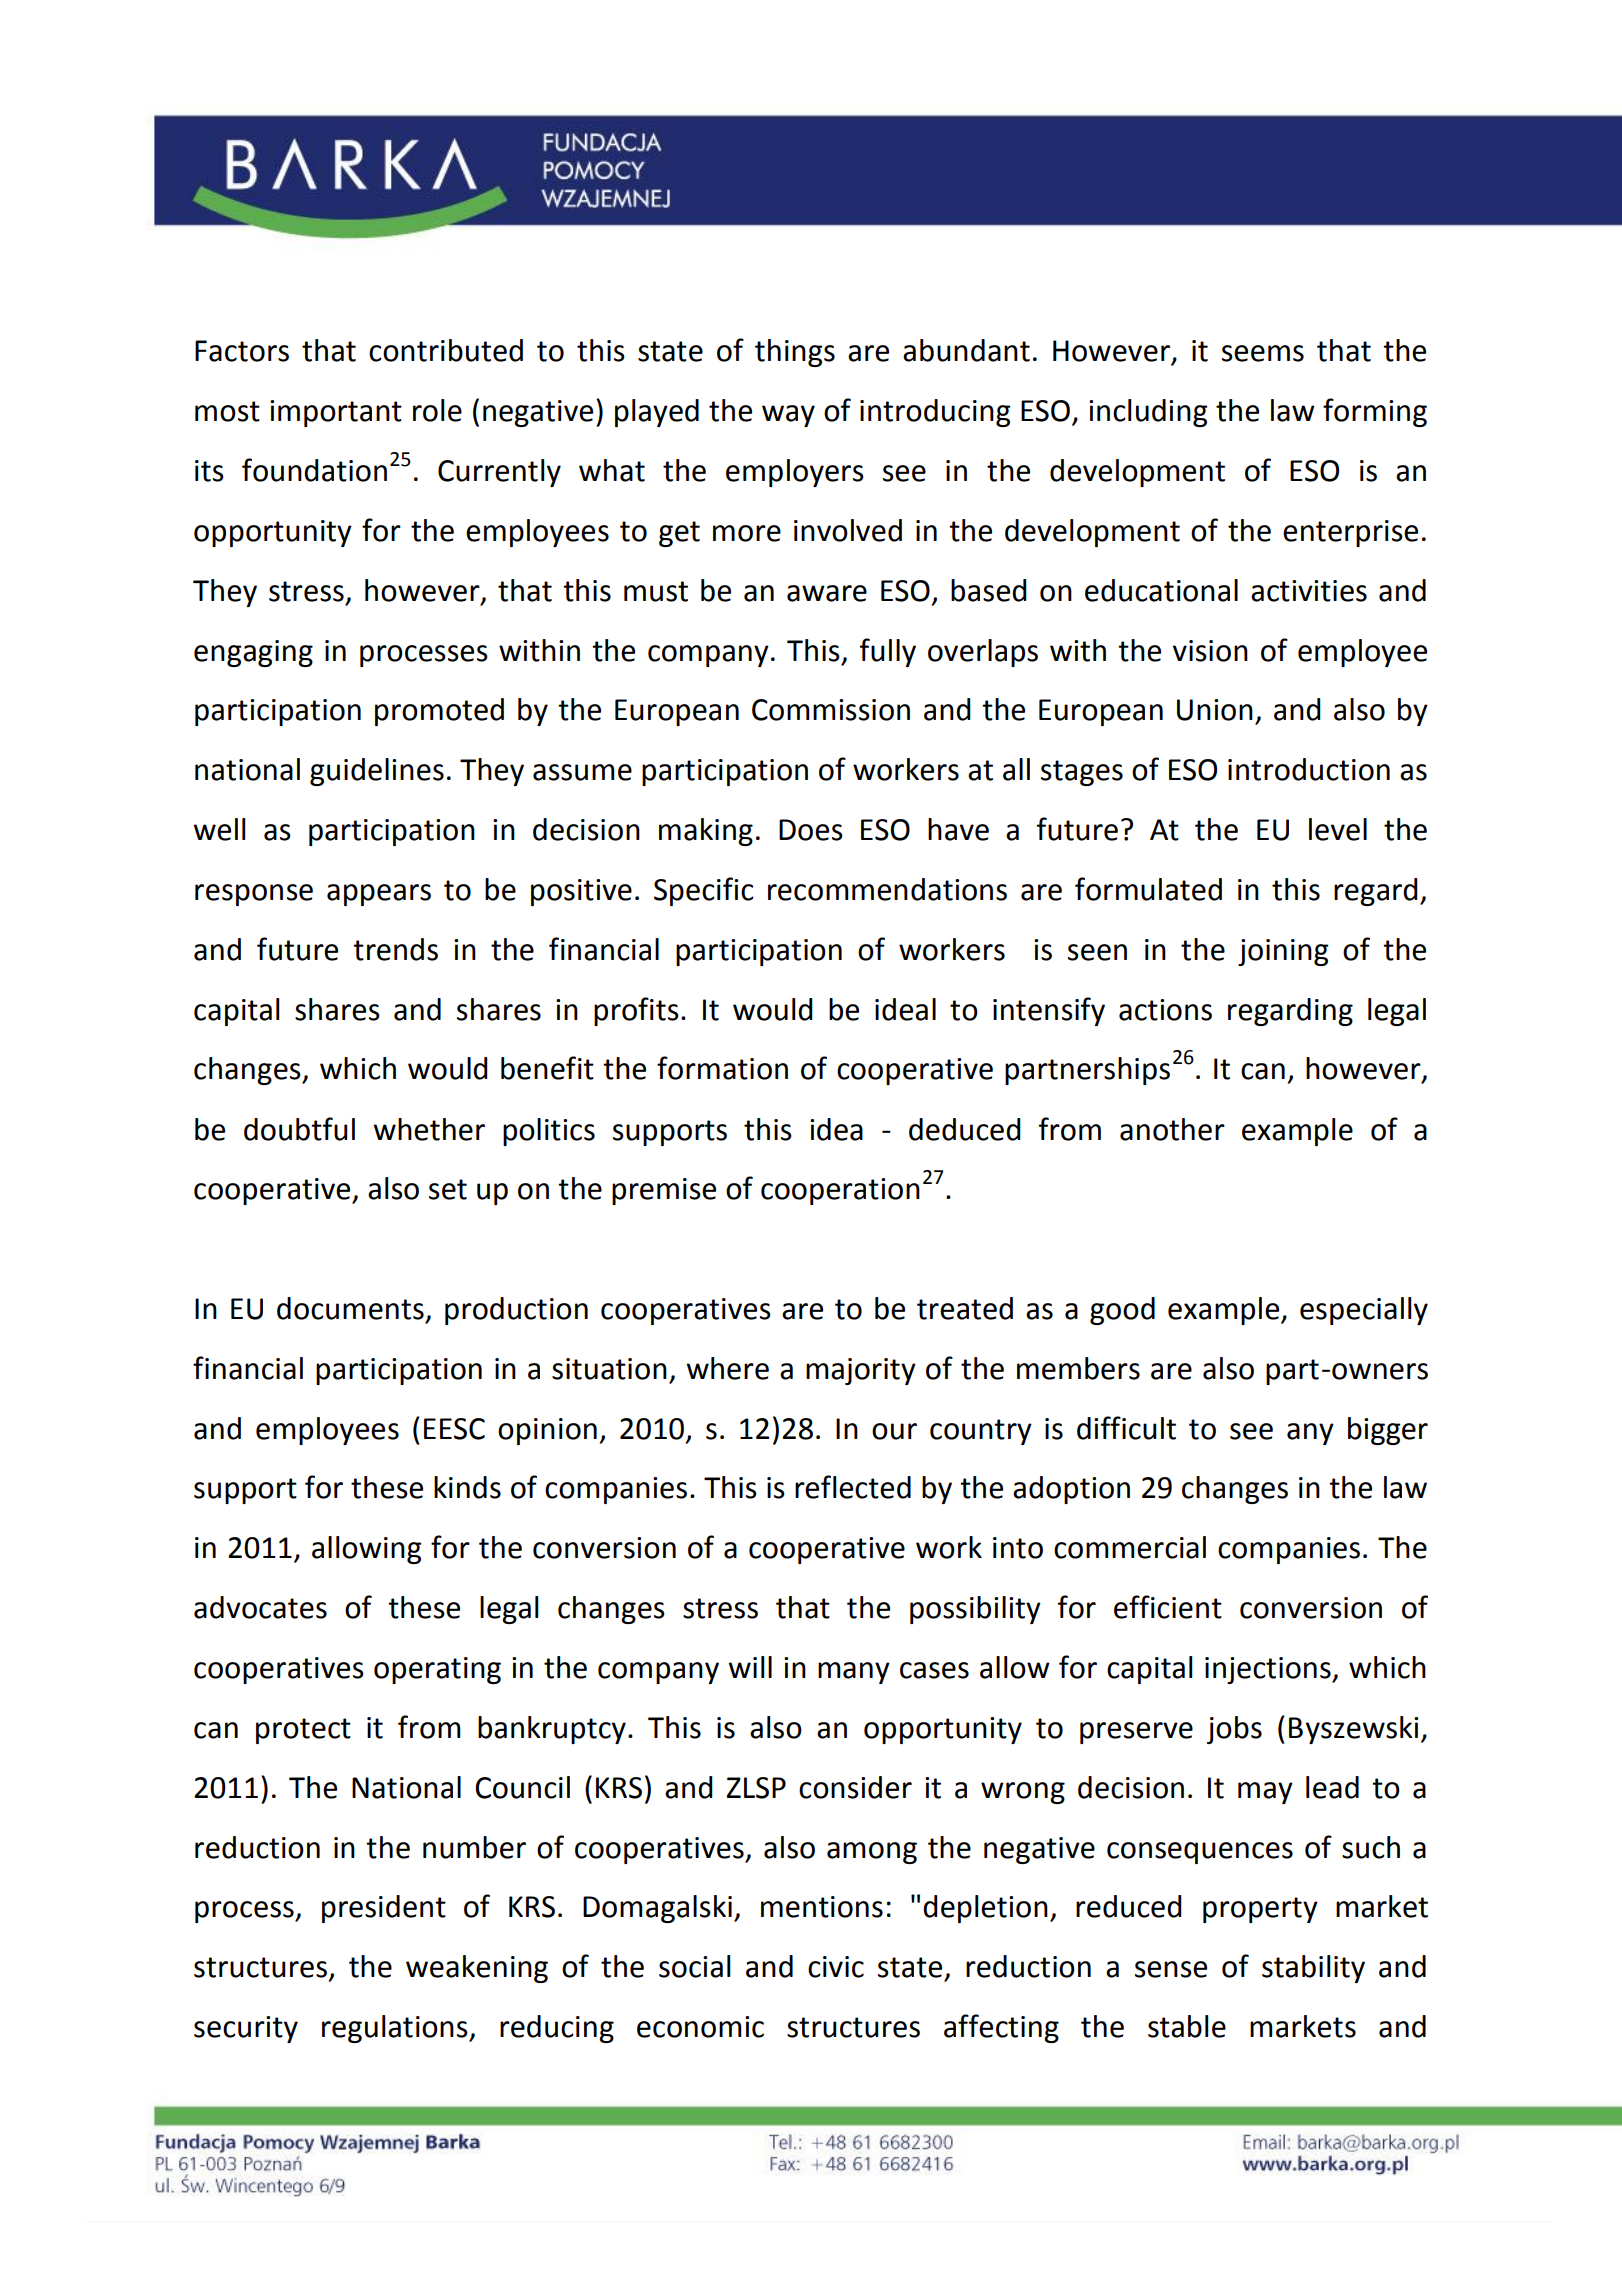 The height and width of the image is (2293, 1622). I want to click on important, so click(336, 413).
